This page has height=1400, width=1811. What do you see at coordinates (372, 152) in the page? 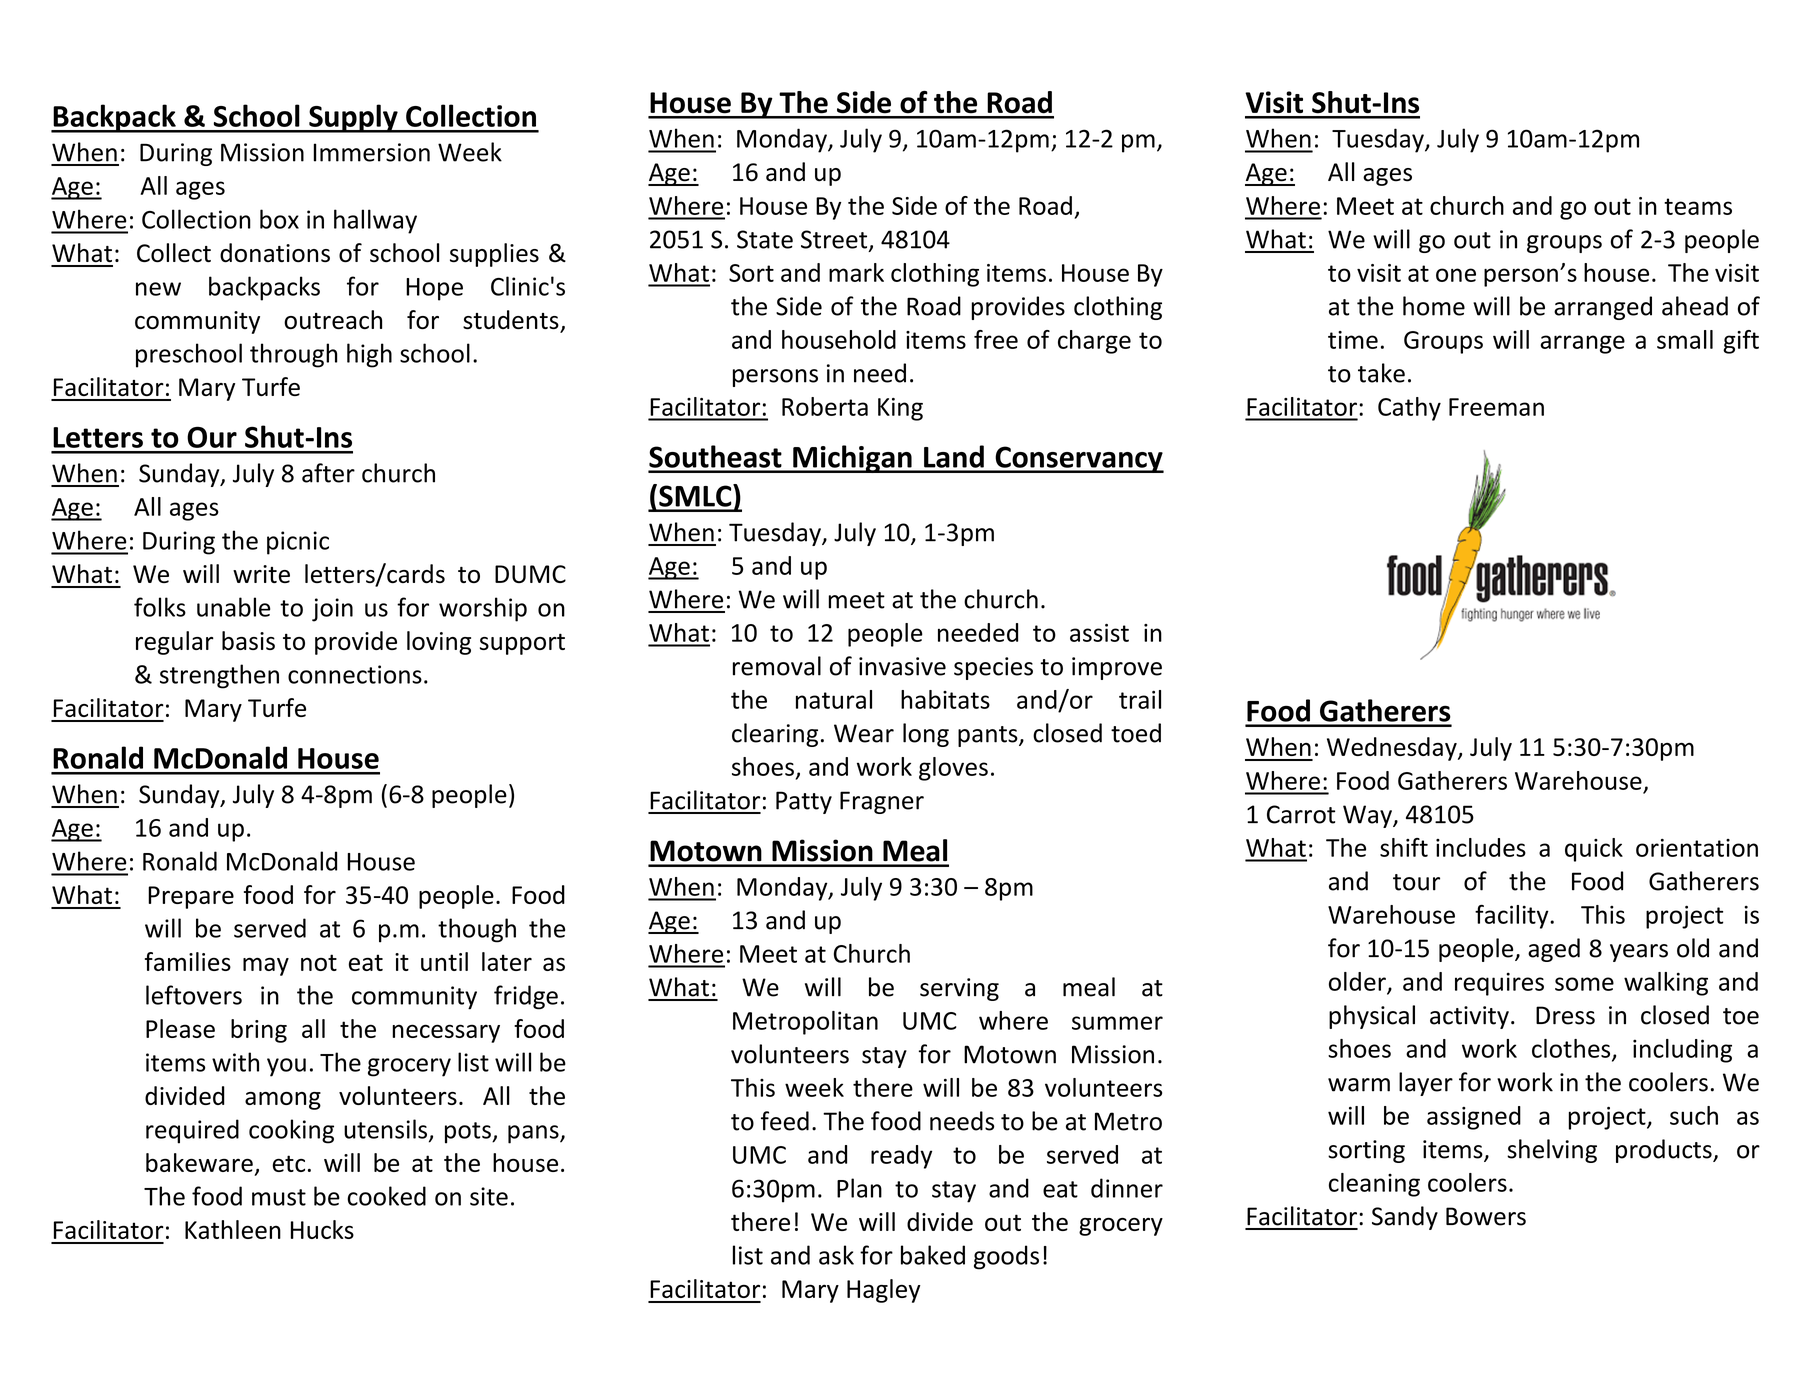
I see `Immersion` at bounding box center [372, 152].
